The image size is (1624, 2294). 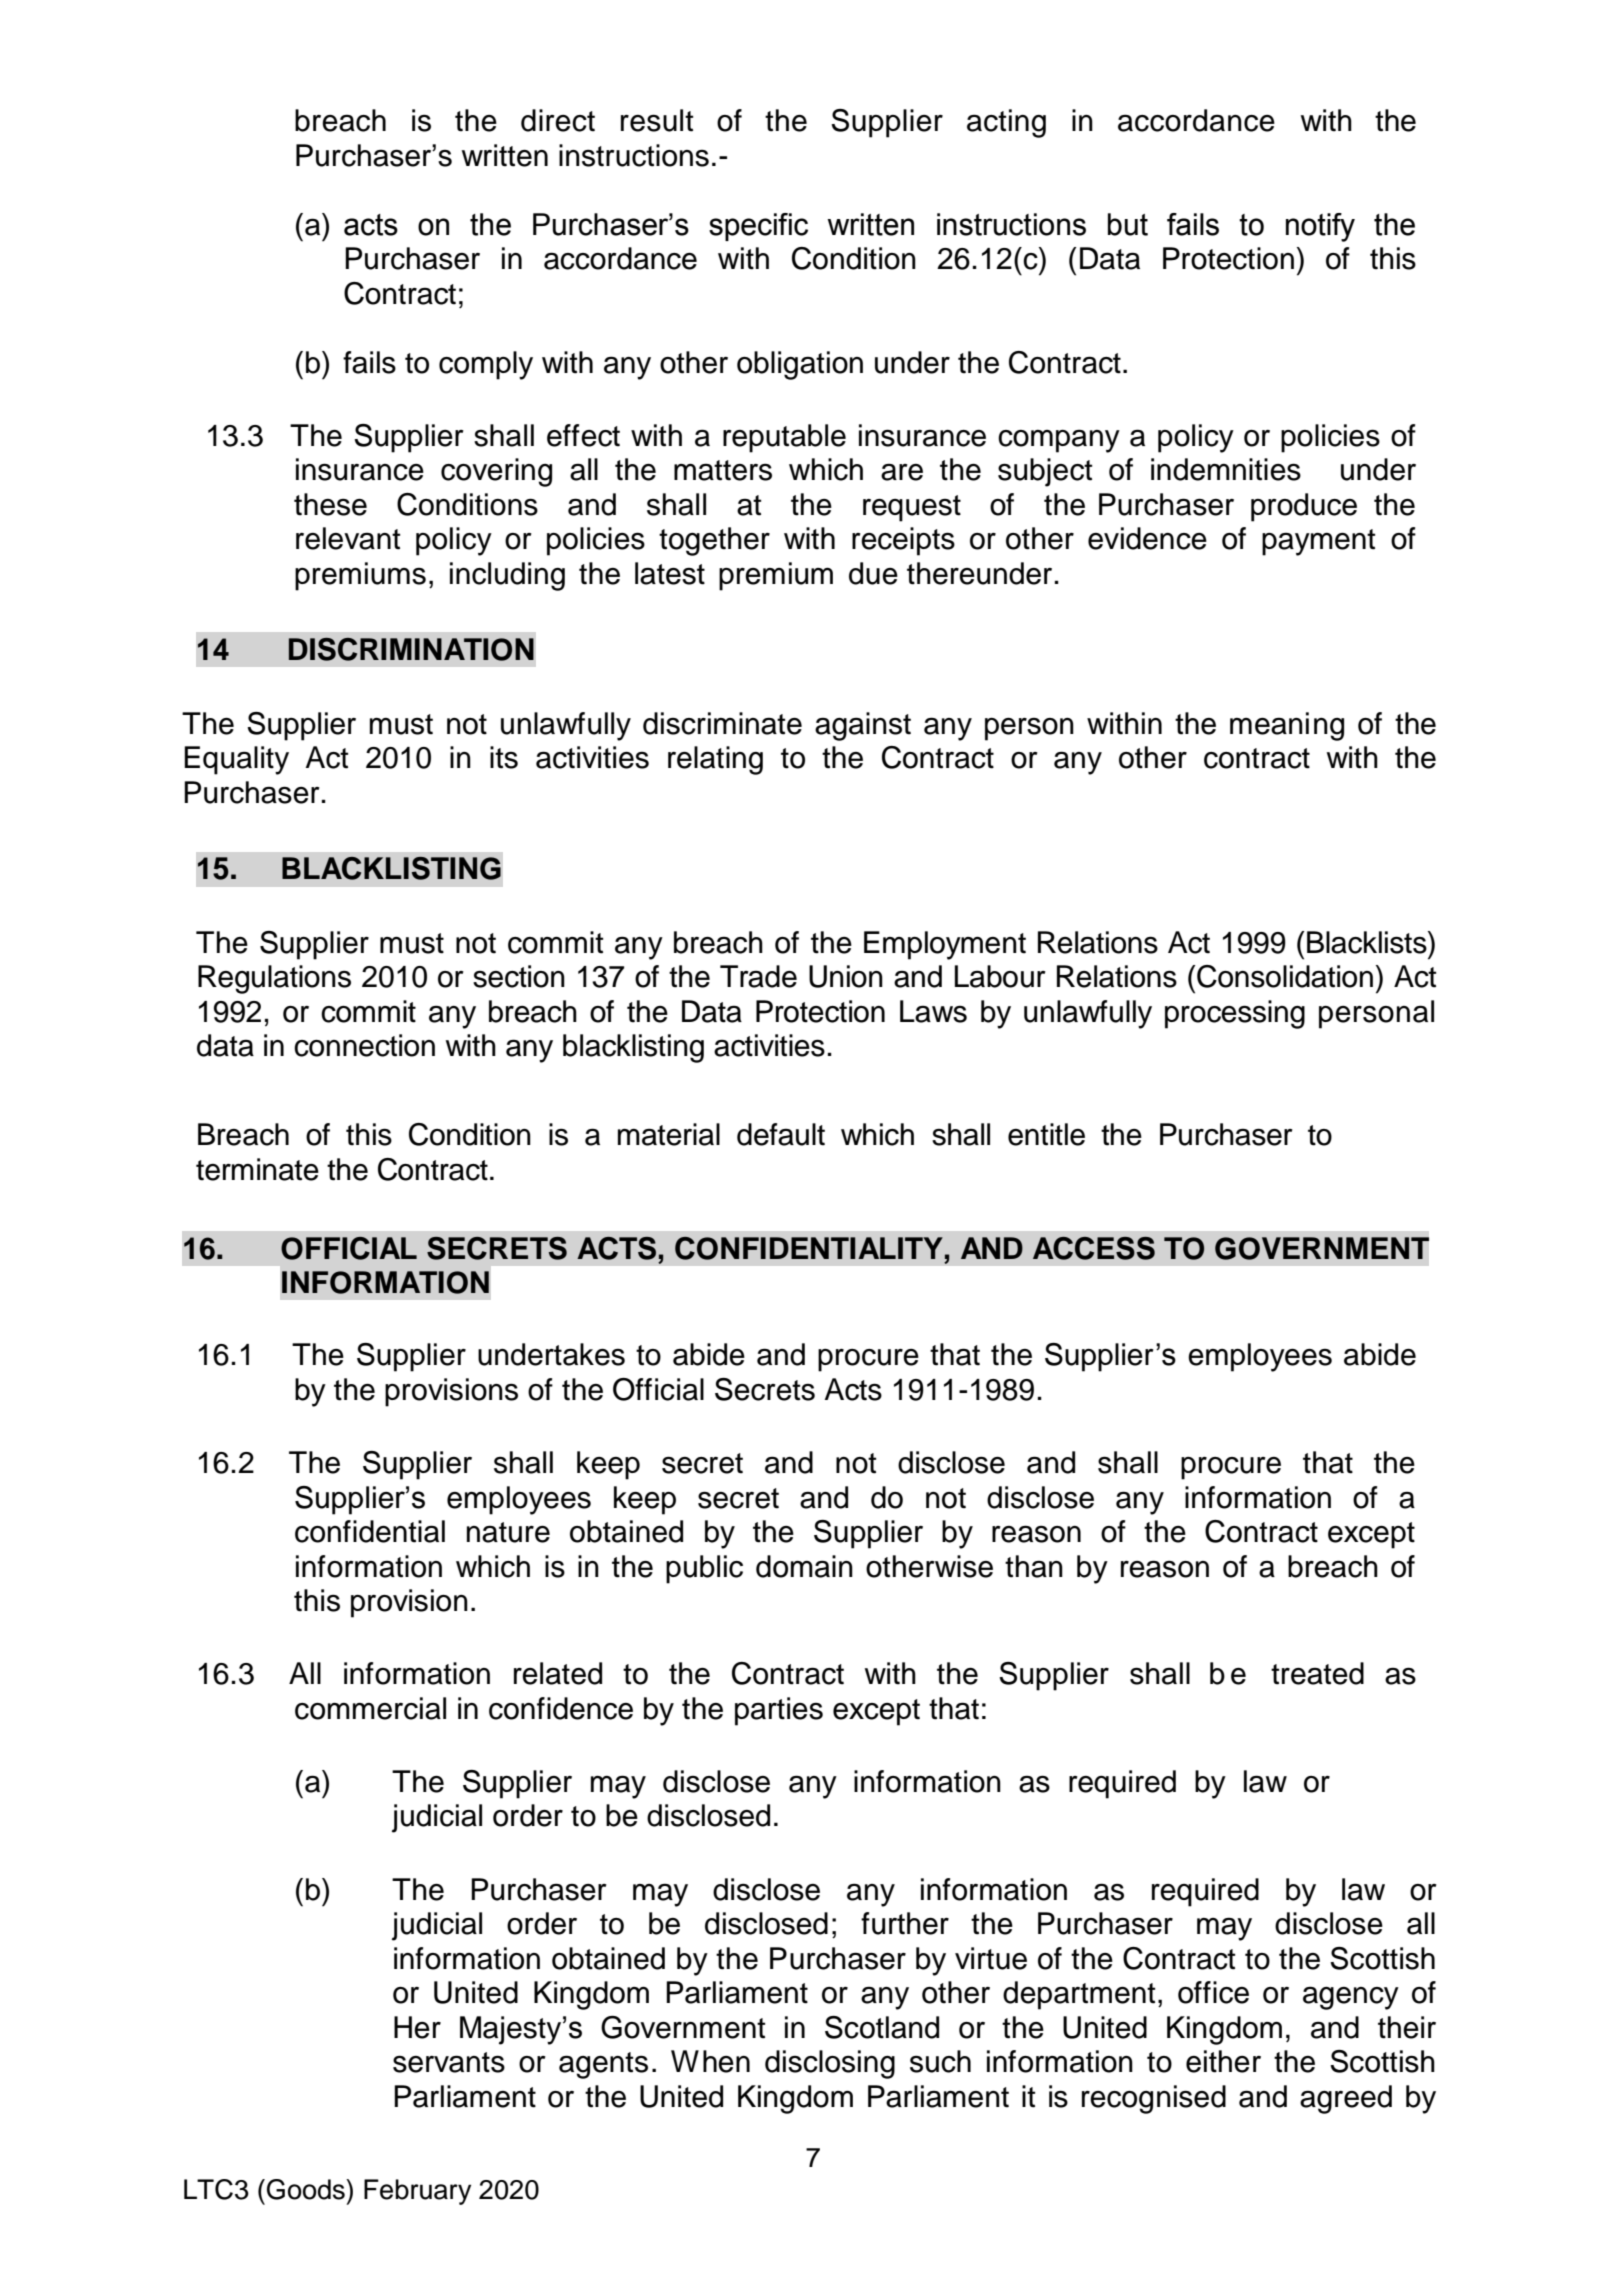 I want to click on disclosing, so click(x=830, y=2064).
